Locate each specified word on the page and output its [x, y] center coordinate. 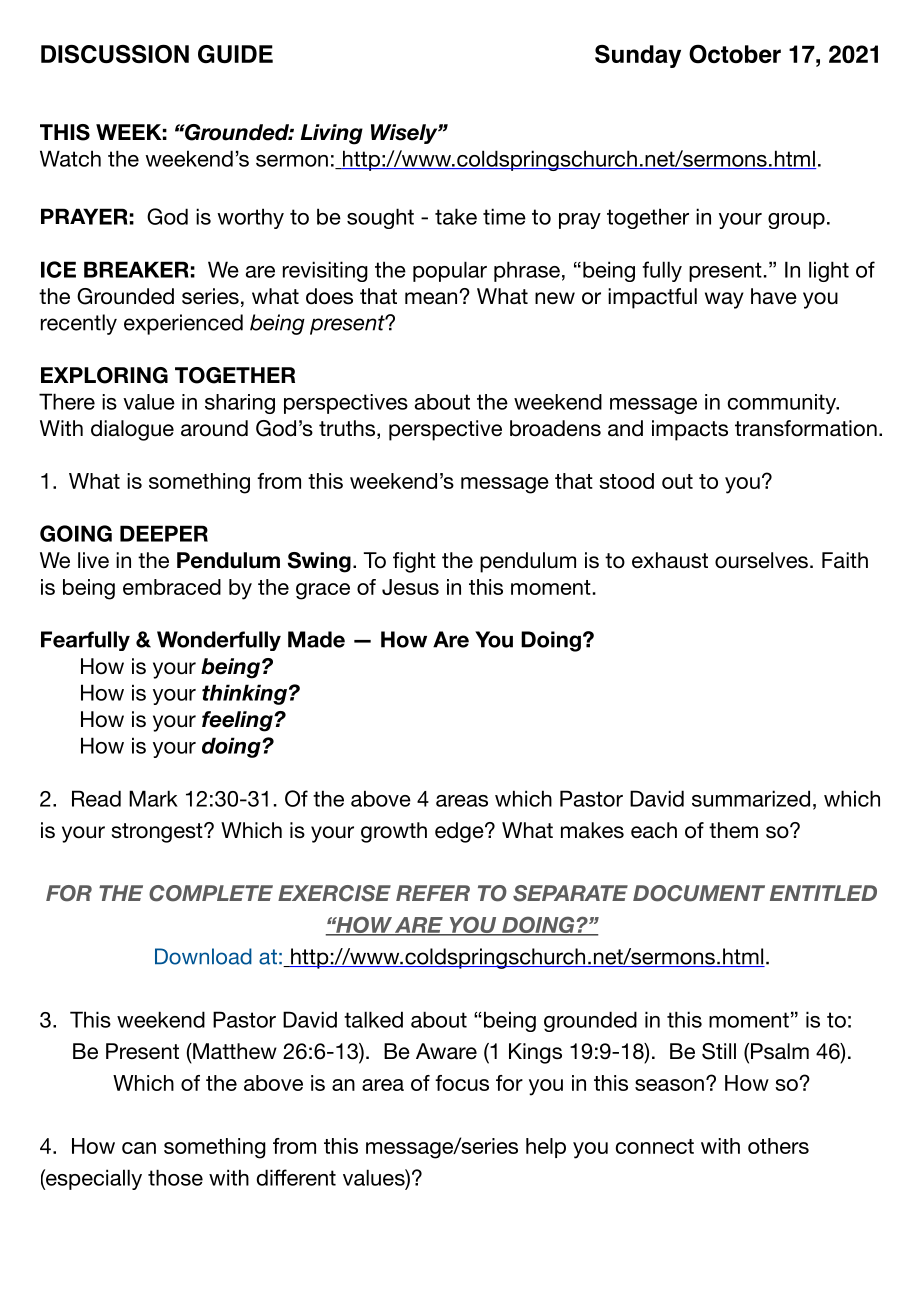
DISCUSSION [115, 54]
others [778, 1146]
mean [432, 298]
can [139, 1148]
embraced [172, 587]
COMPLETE [211, 893]
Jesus [410, 587]
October [735, 54]
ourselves [761, 560]
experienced [183, 324]
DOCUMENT [699, 893]
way [724, 300]
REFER [433, 893]
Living [331, 134]
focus [462, 1083]
